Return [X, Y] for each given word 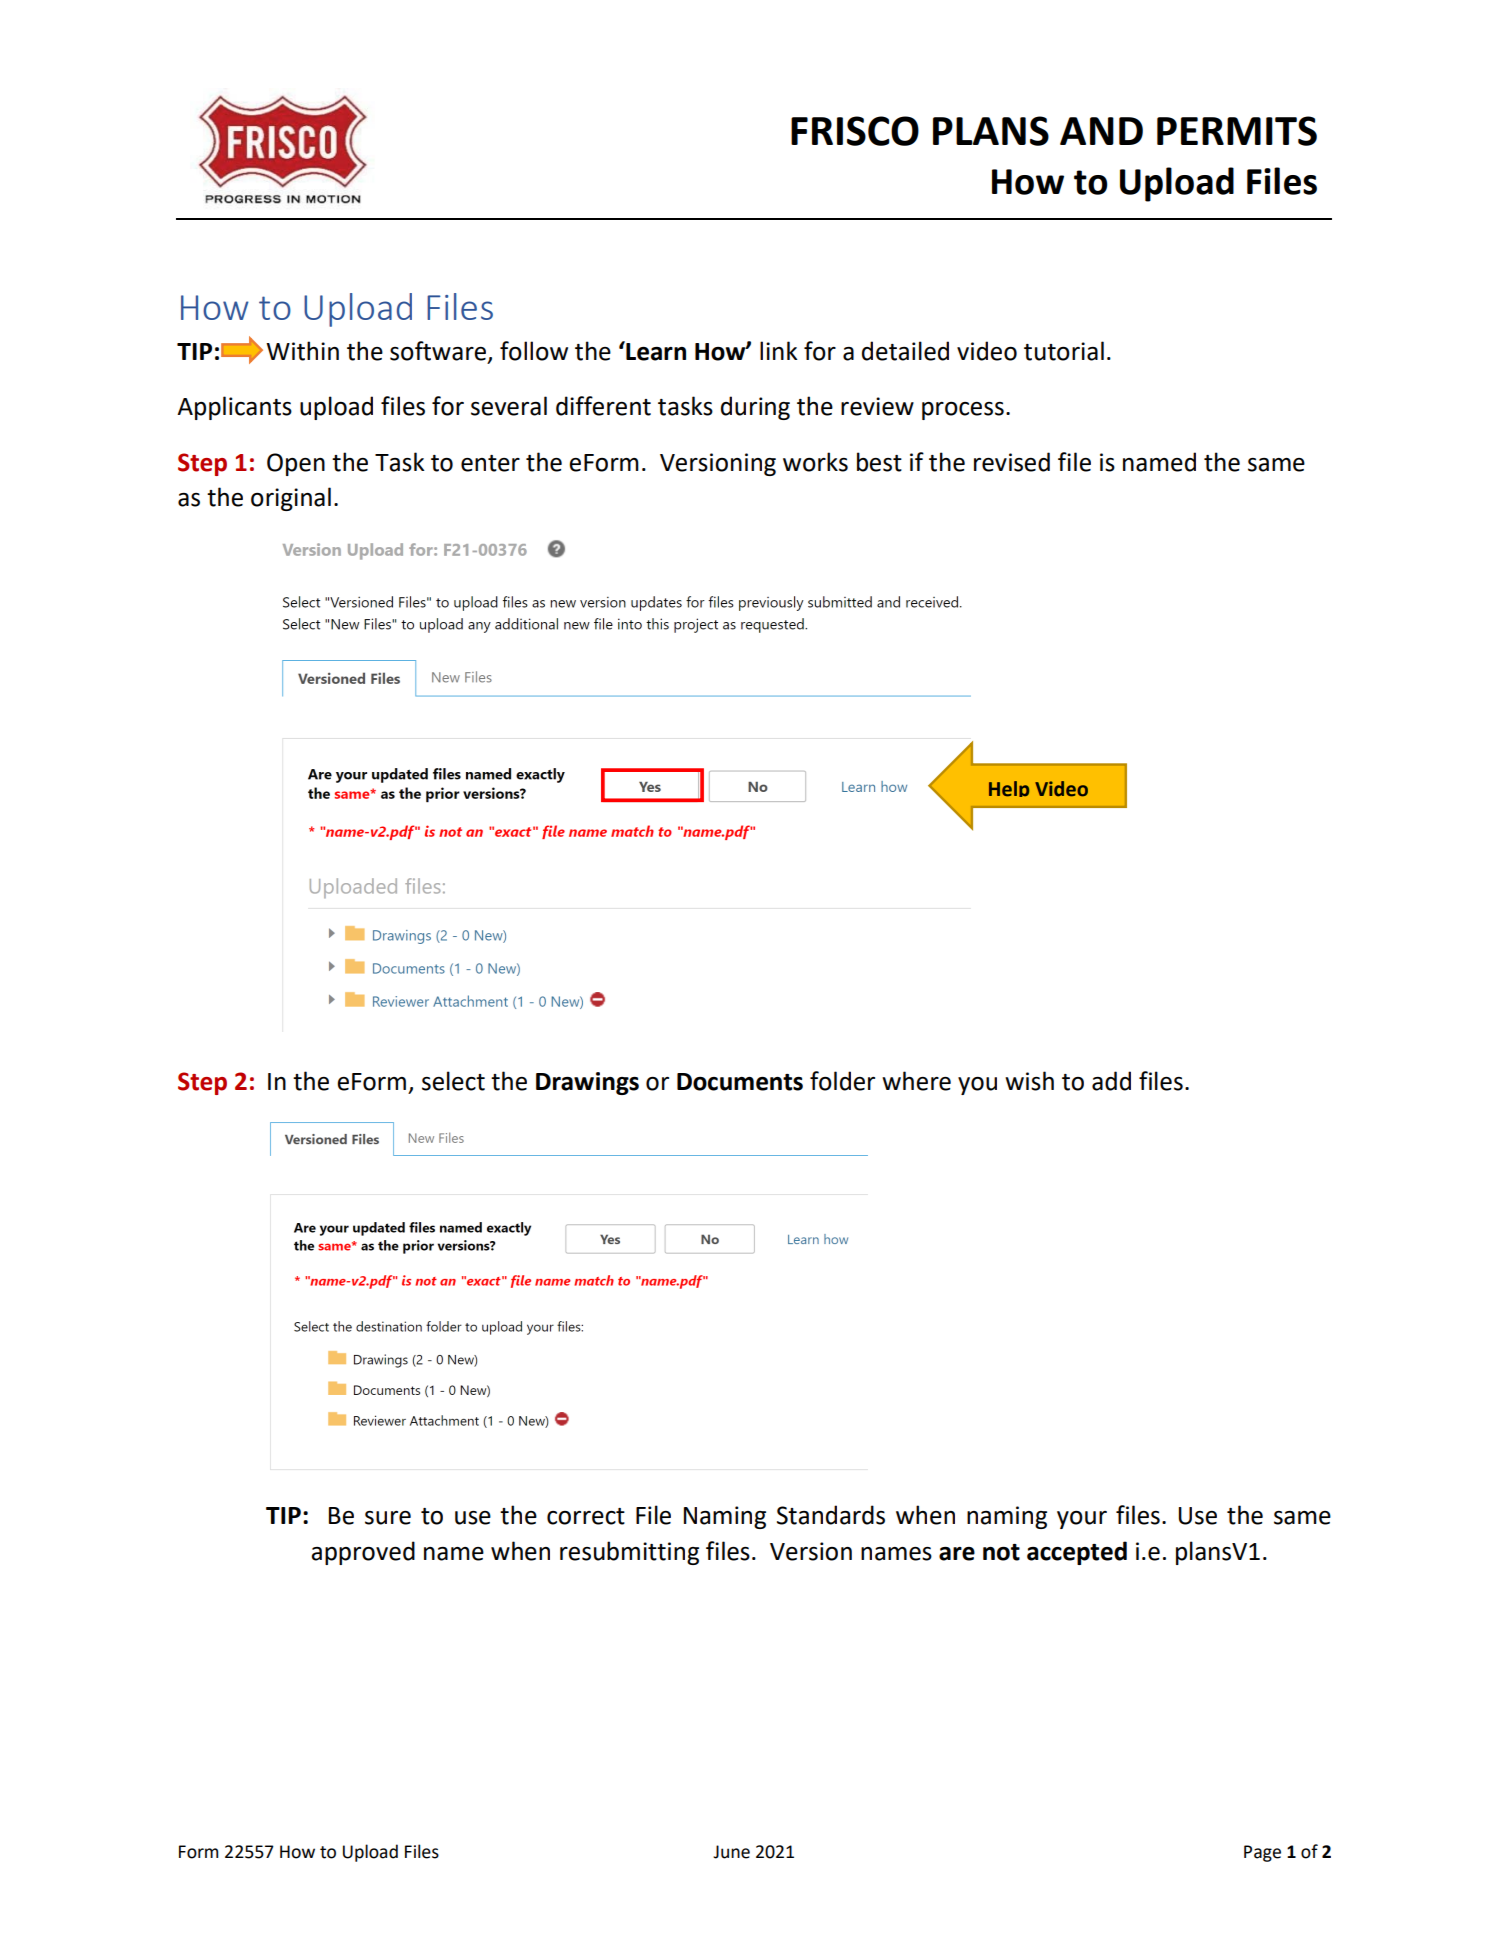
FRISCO [855, 131]
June [731, 1852]
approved [363, 1553]
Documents [740, 1082]
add [1111, 1081]
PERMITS [1237, 131]
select [453, 1081]
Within [302, 351]
